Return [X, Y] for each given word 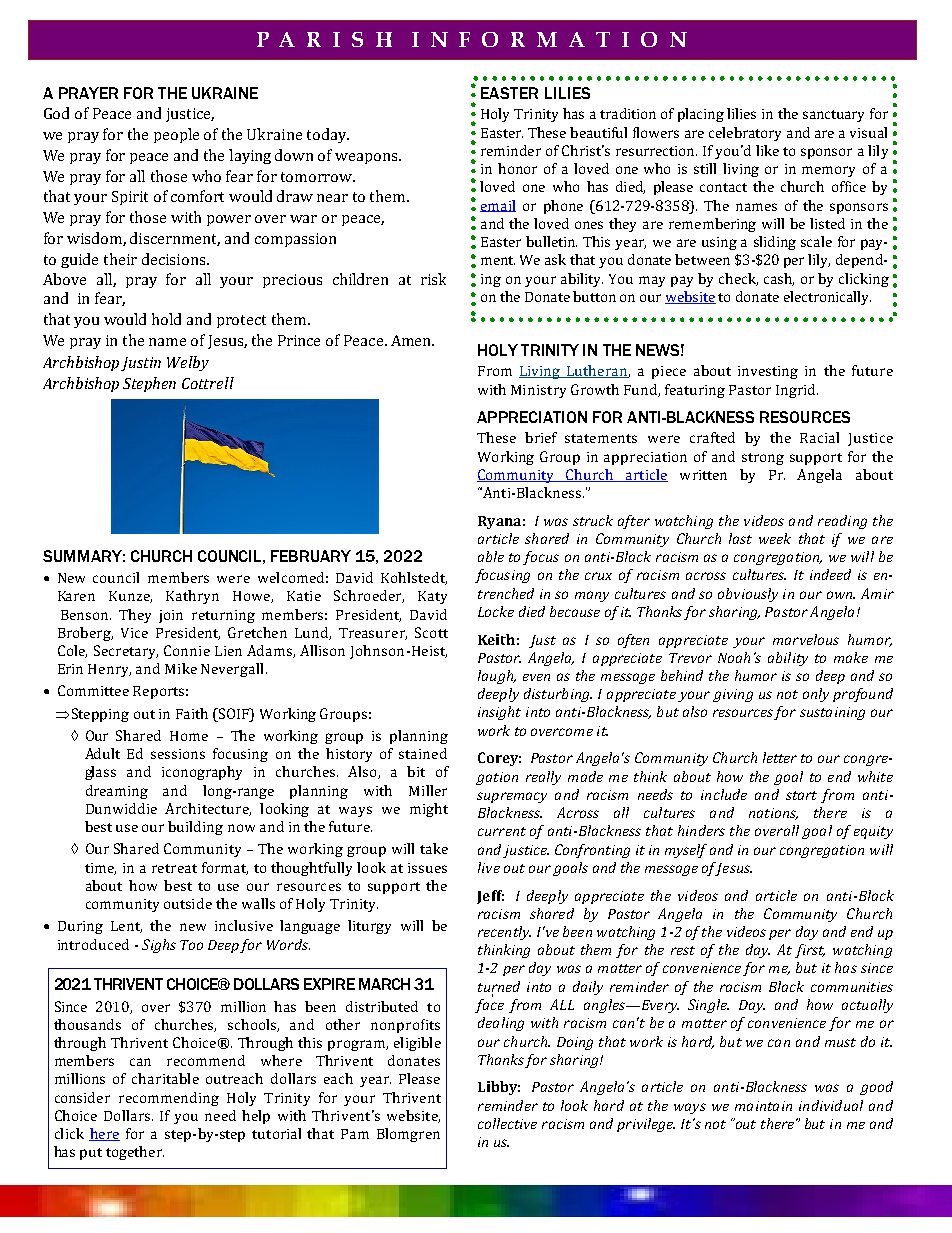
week [775, 538]
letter [780, 757]
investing [768, 372]
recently [504, 933]
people [176, 135]
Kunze [130, 597]
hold [166, 319]
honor [517, 168]
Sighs [159, 946]
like [767, 150]
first [810, 951]
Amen [412, 340]
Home [189, 736]
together [135, 1153]
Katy [432, 597]
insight [499, 713]
